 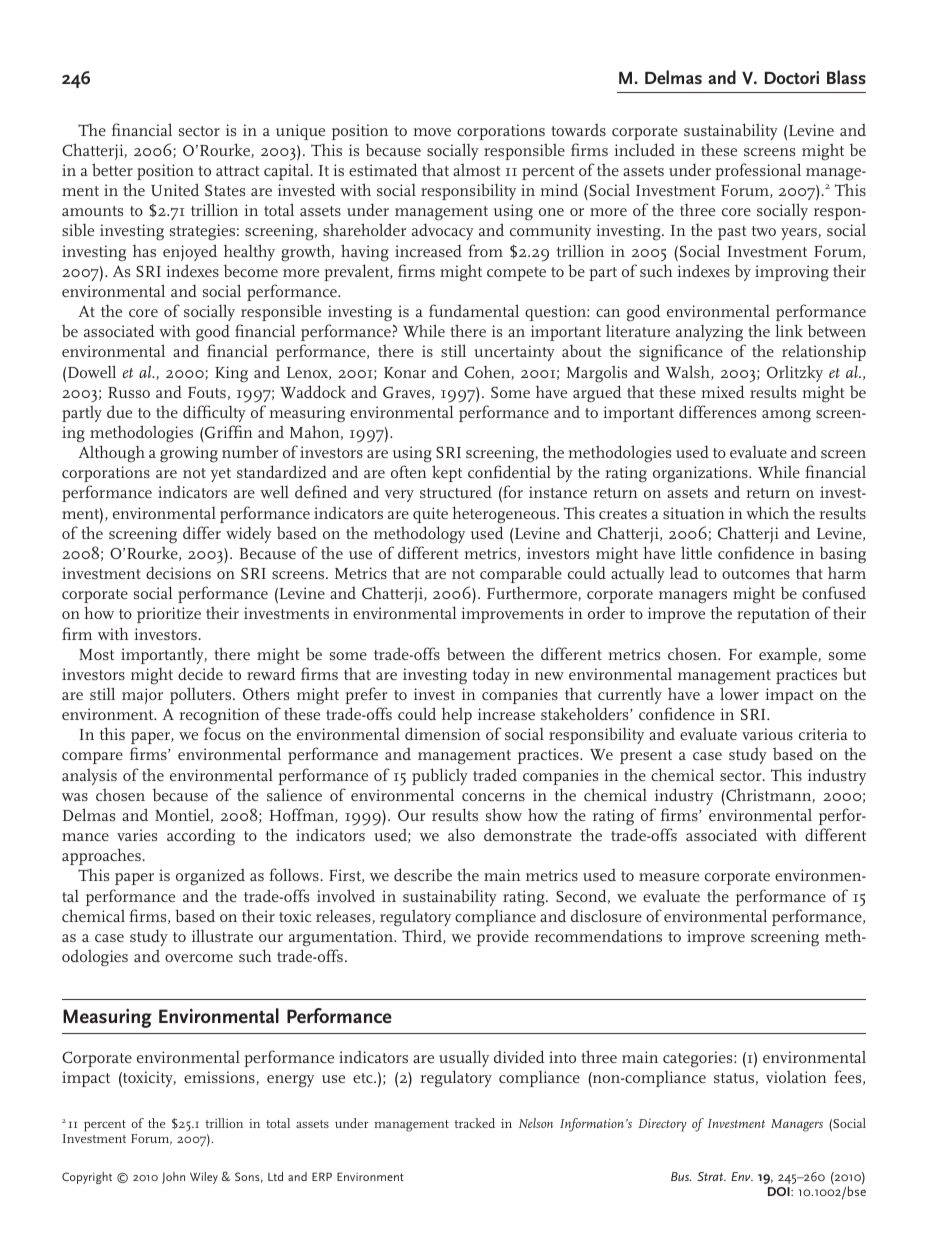 I want to click on according, so click(x=201, y=837).
